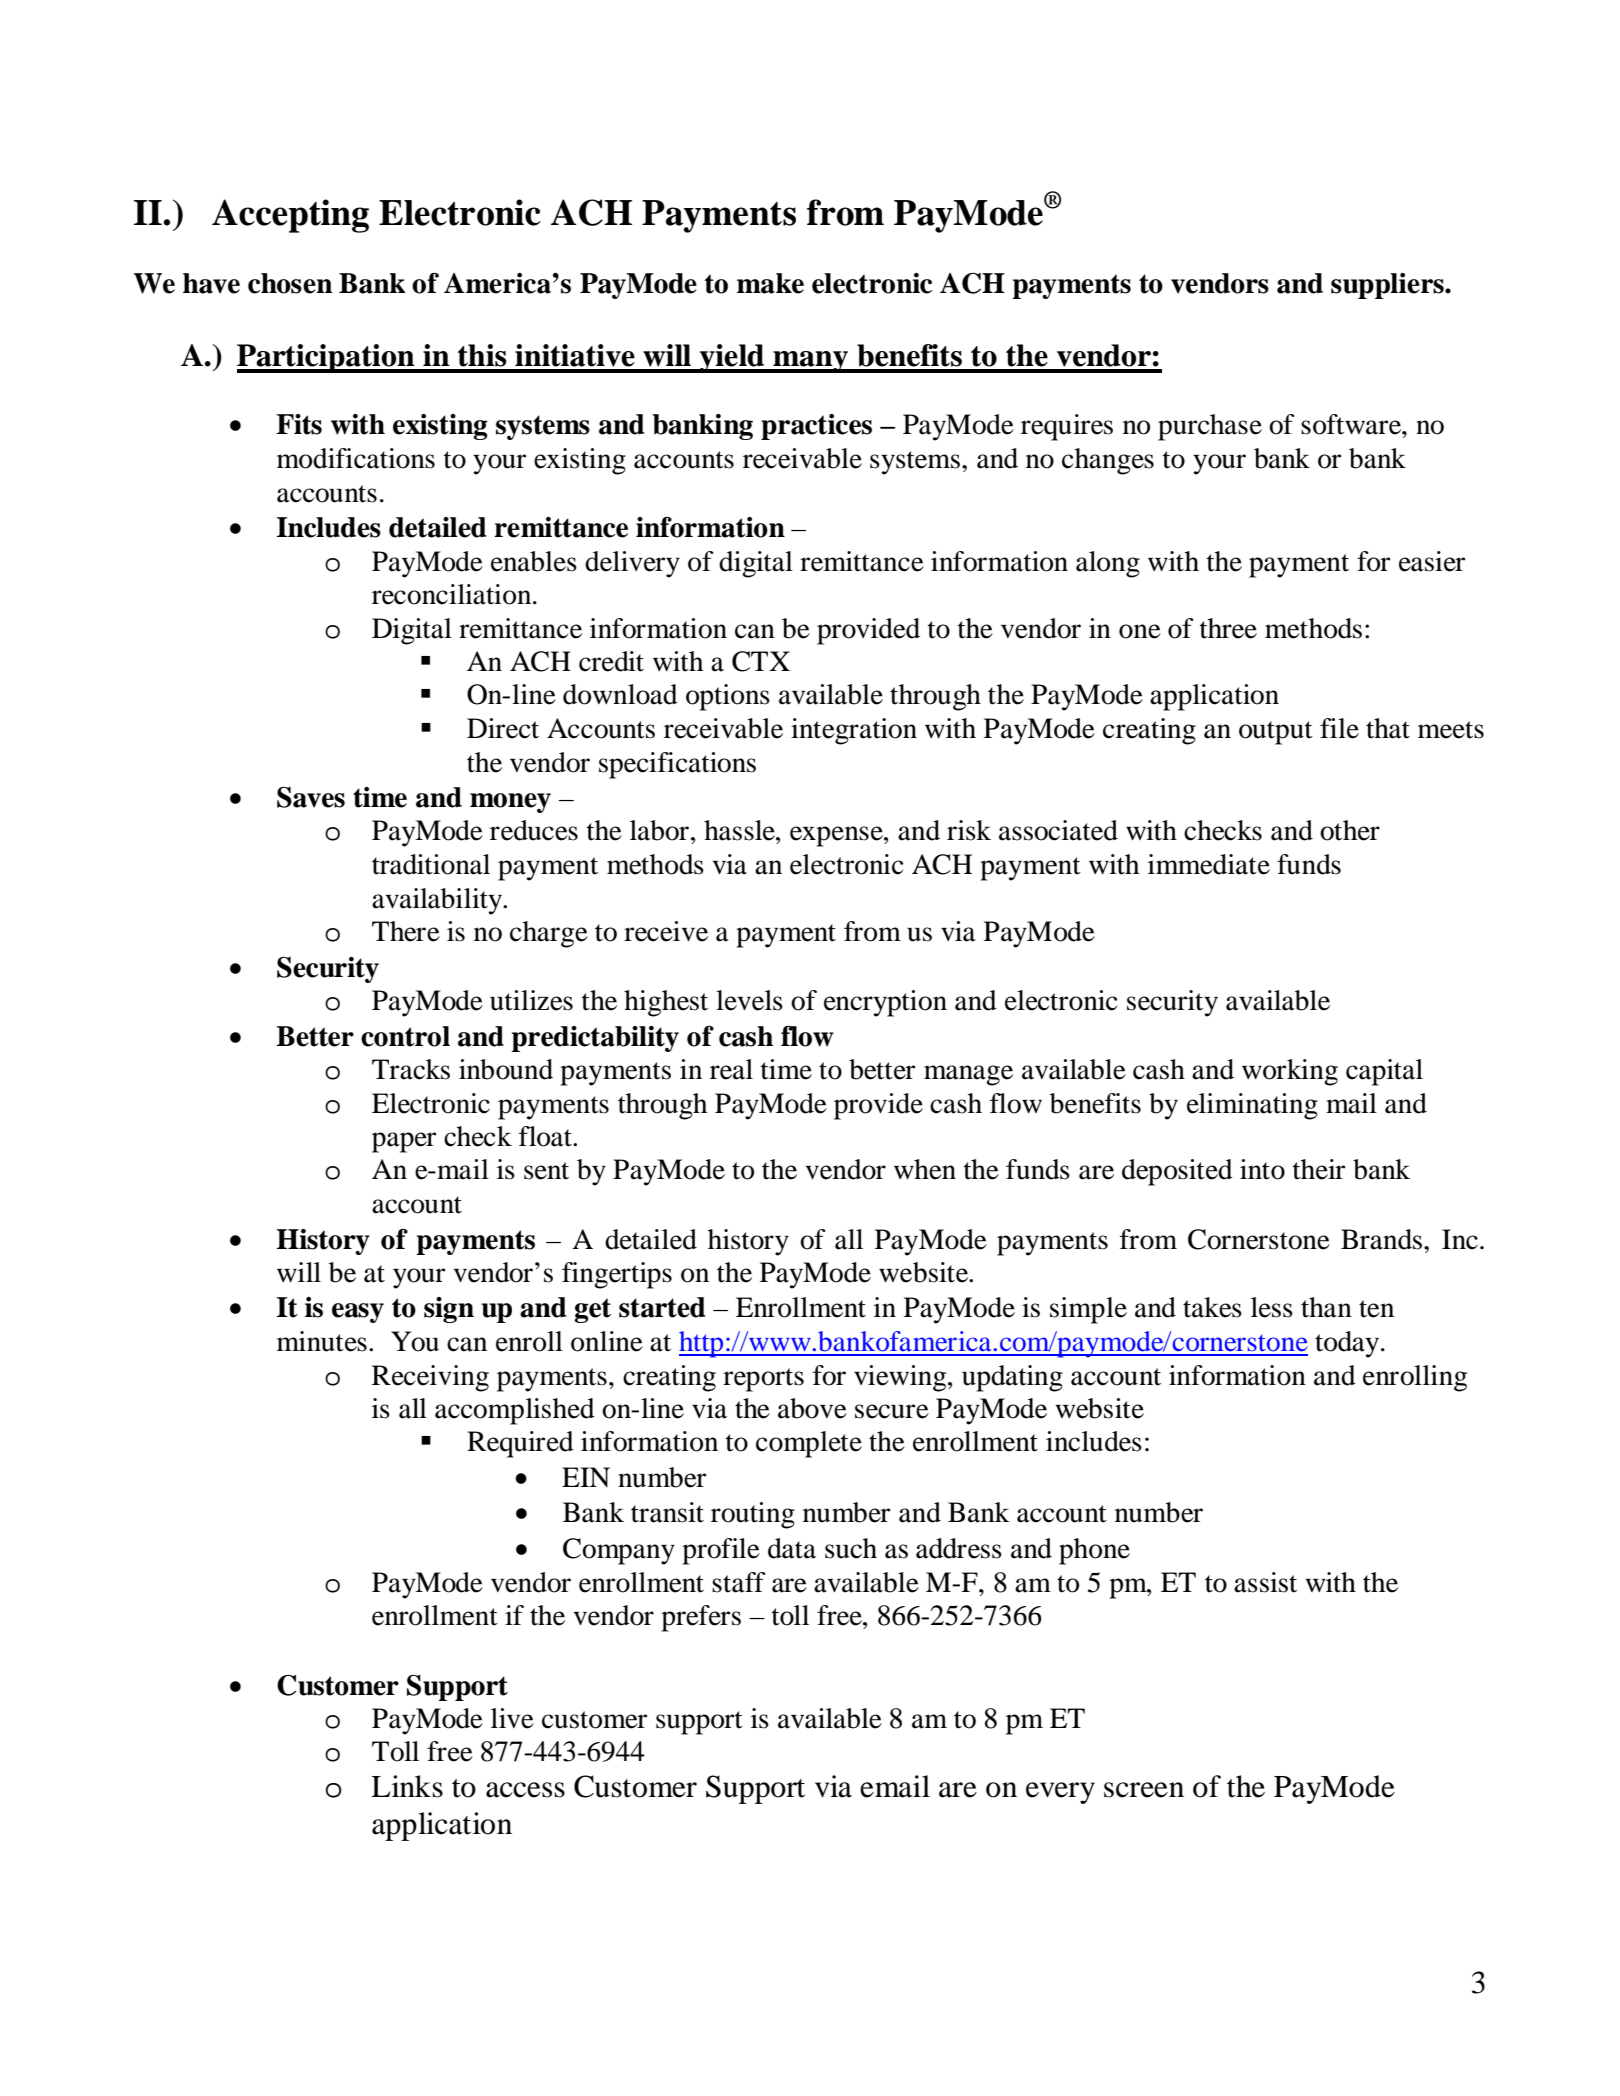 The height and width of the screenshot is (2096, 1620). Describe the element at coordinates (405, 1036) in the screenshot. I see `control` at that location.
